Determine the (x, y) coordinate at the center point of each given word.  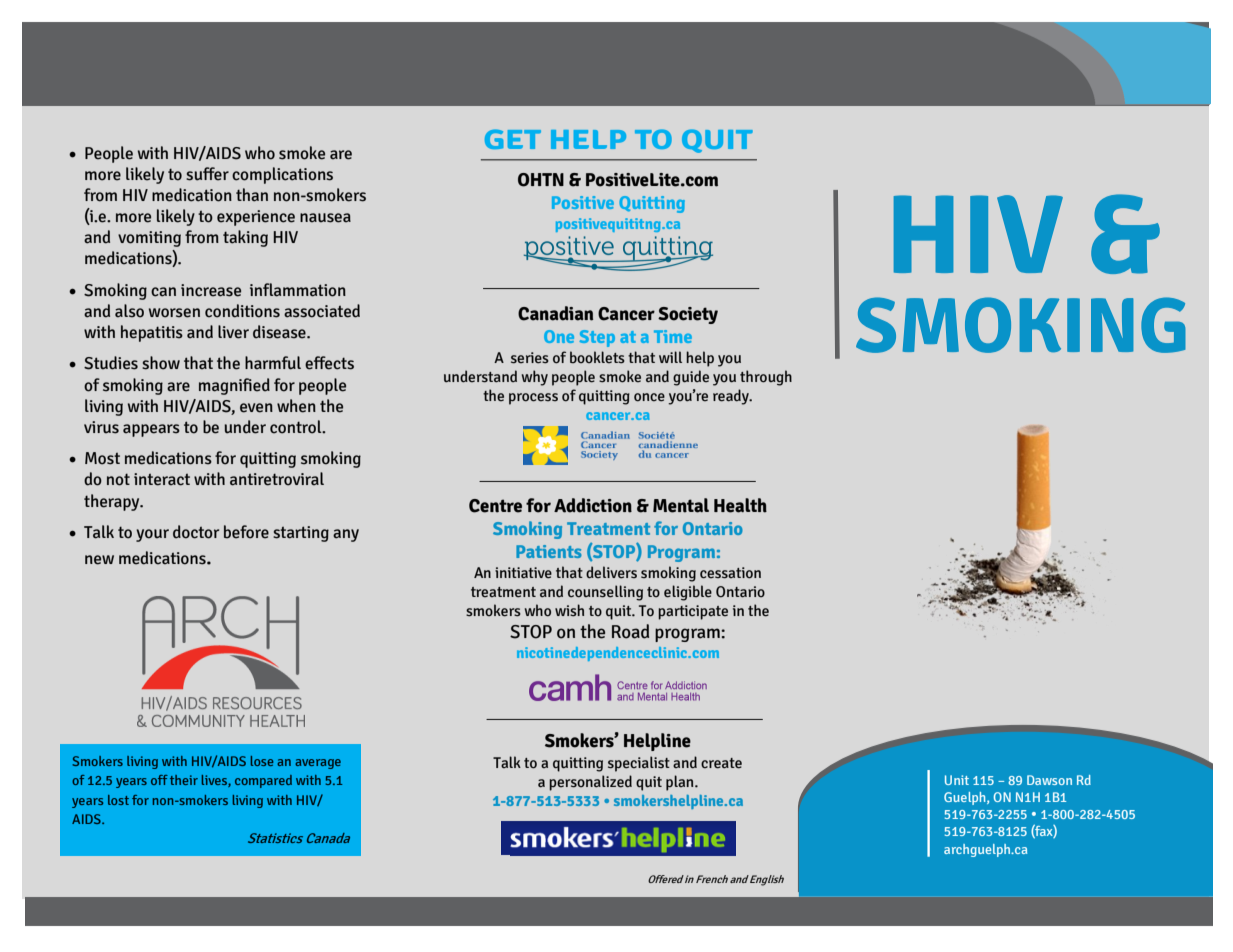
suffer (207, 174)
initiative (523, 573)
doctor (196, 532)
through (766, 378)
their (184, 780)
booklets (597, 357)
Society (688, 315)
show (161, 363)
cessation (730, 573)
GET (513, 139)
